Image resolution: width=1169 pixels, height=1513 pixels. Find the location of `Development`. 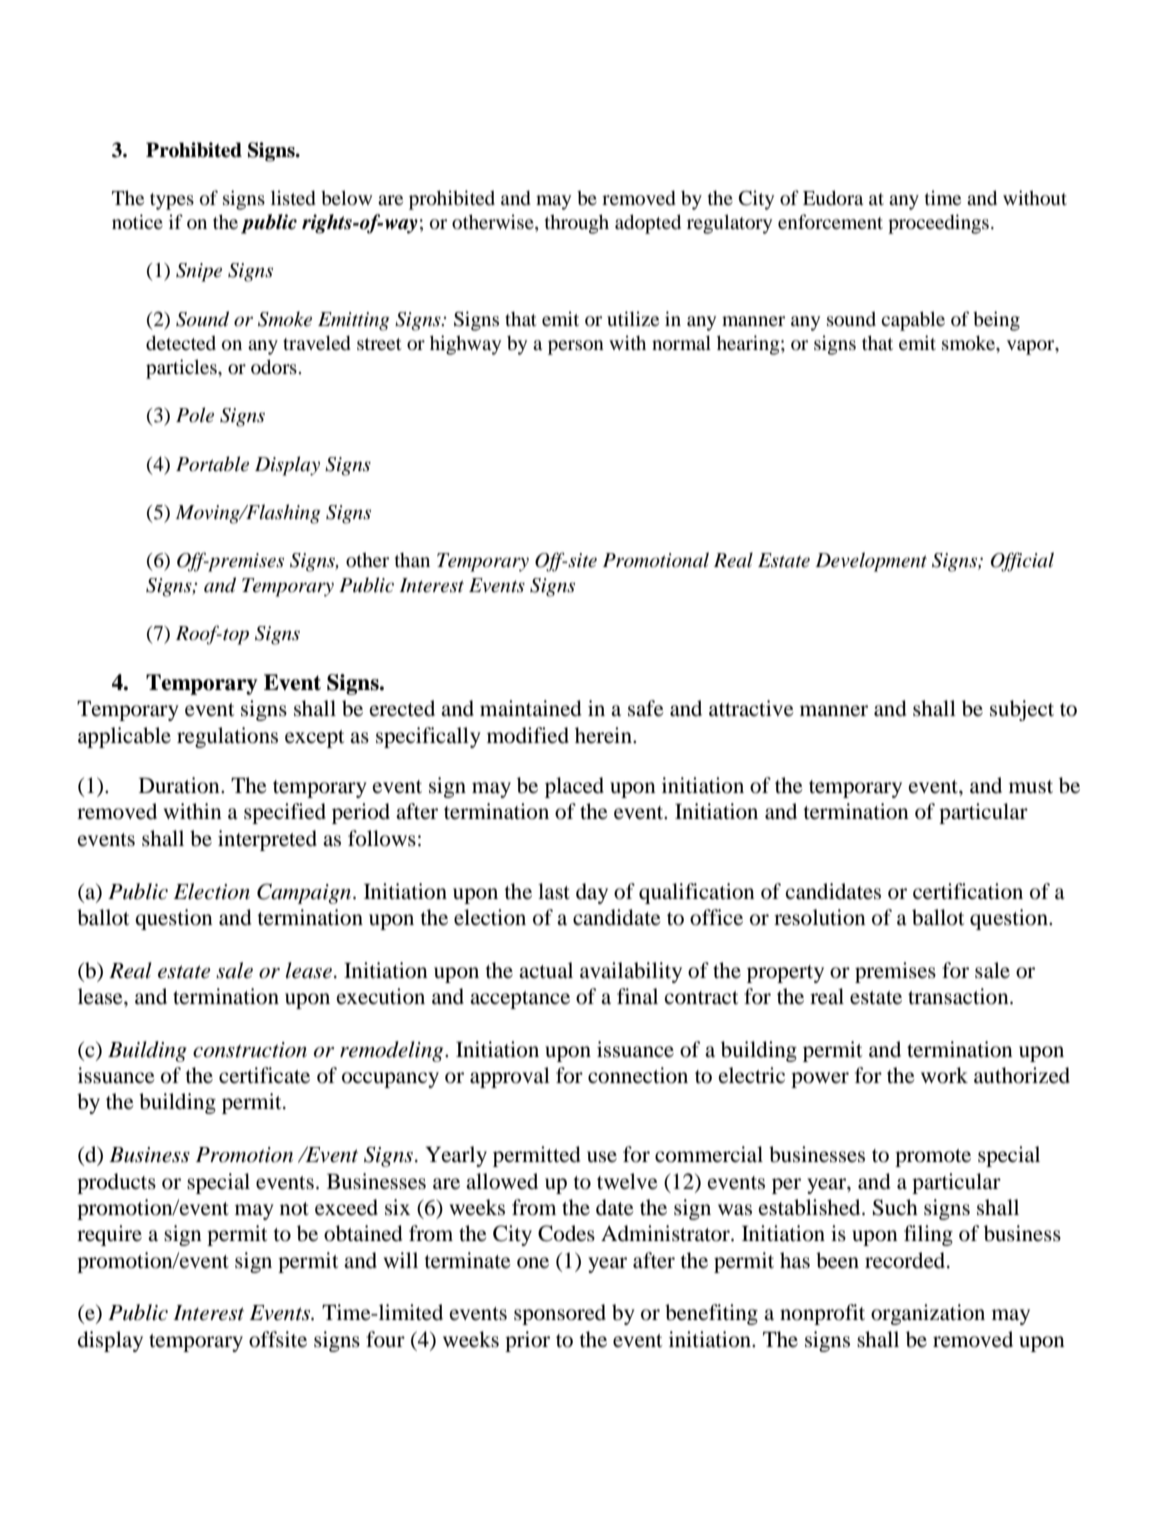

Development is located at coordinates (871, 562).
